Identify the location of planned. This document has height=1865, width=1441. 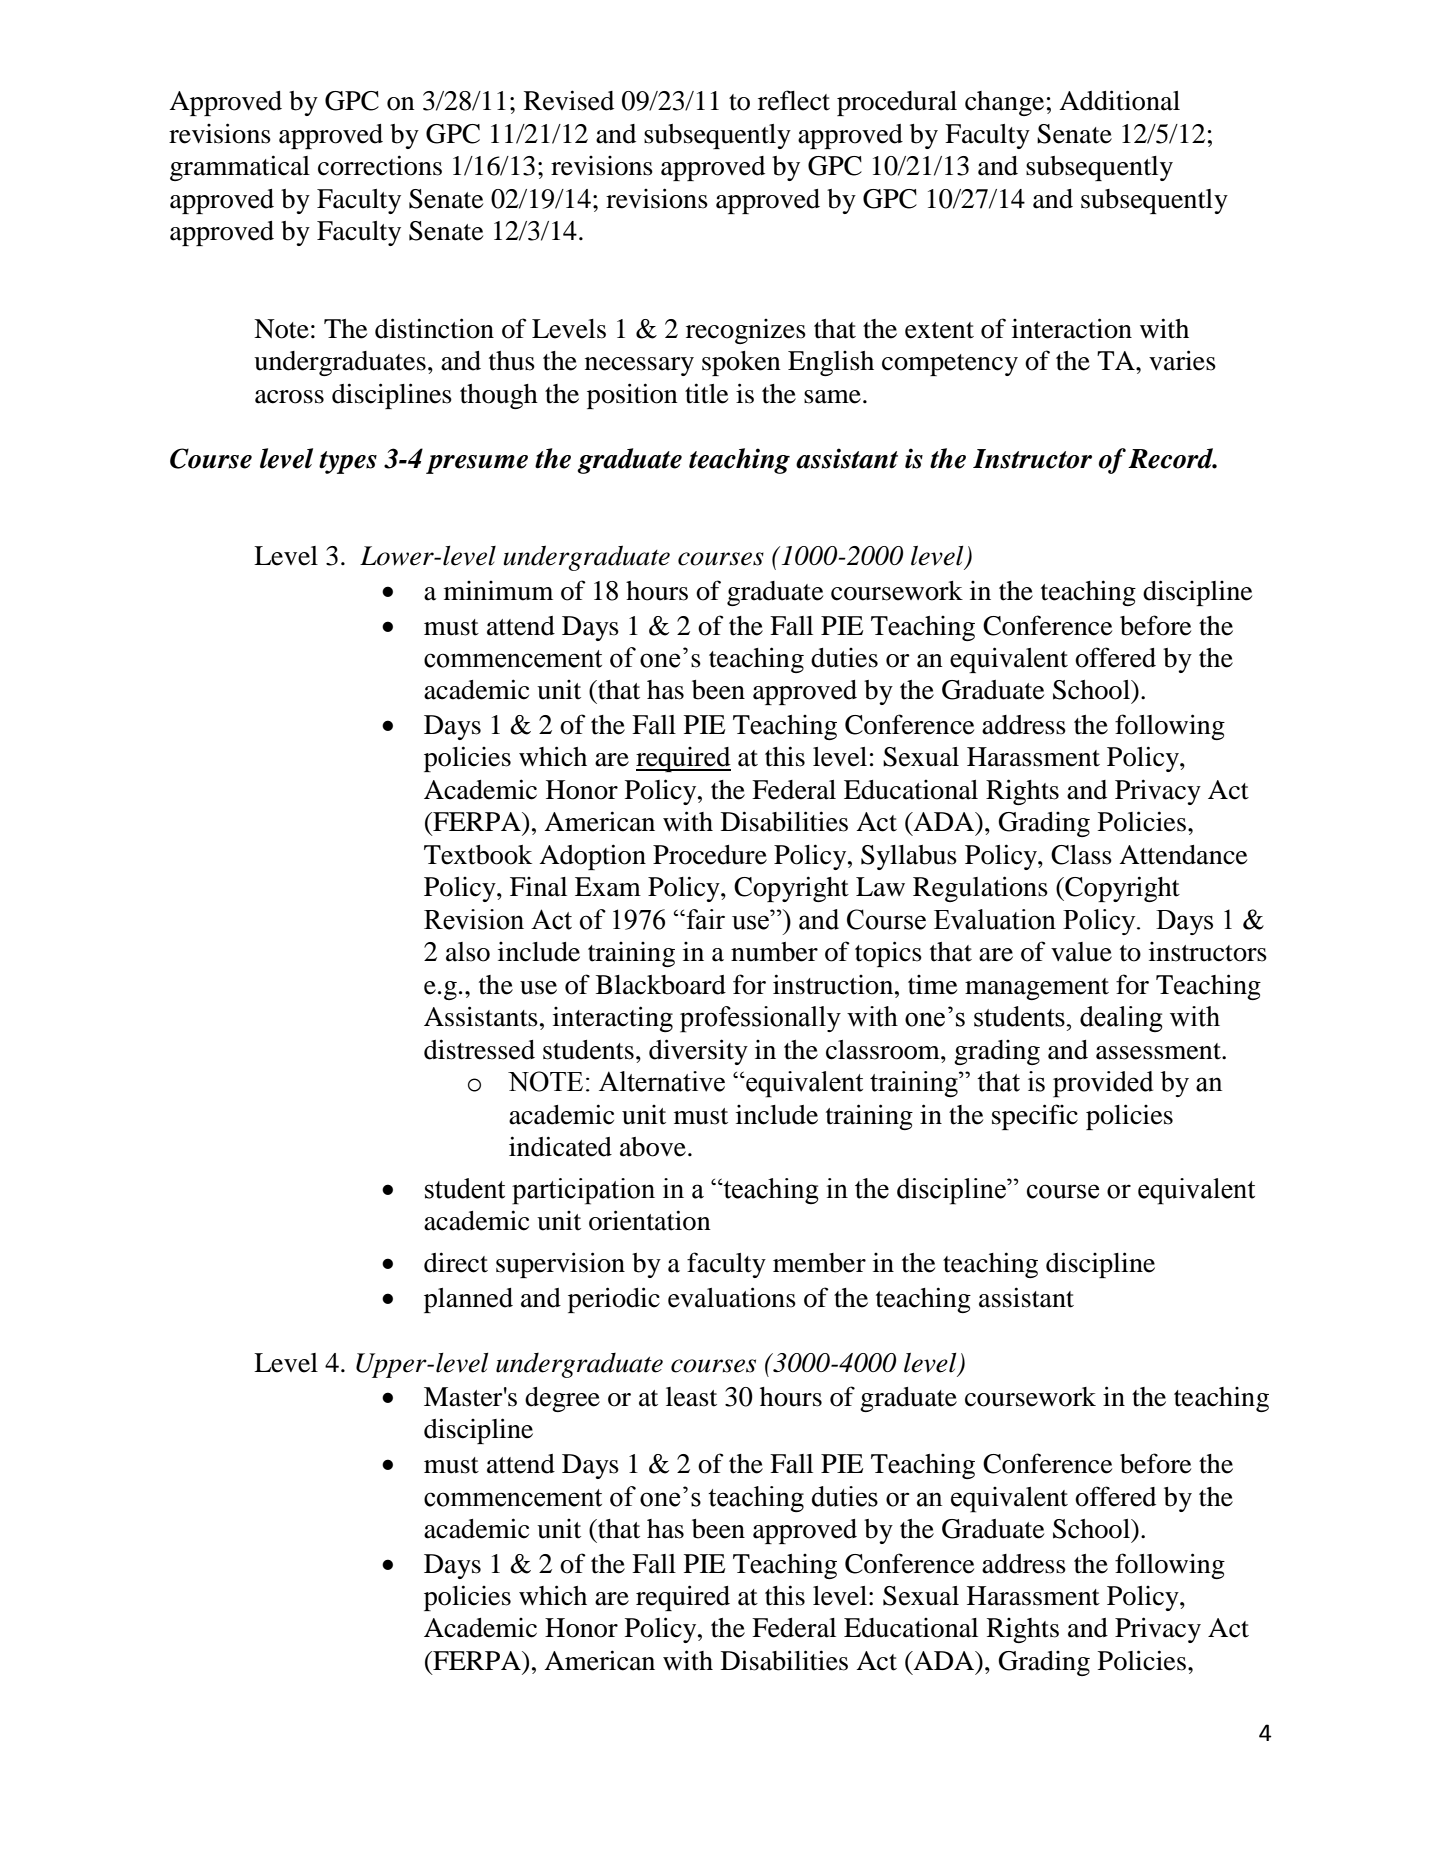
(468, 1300).
